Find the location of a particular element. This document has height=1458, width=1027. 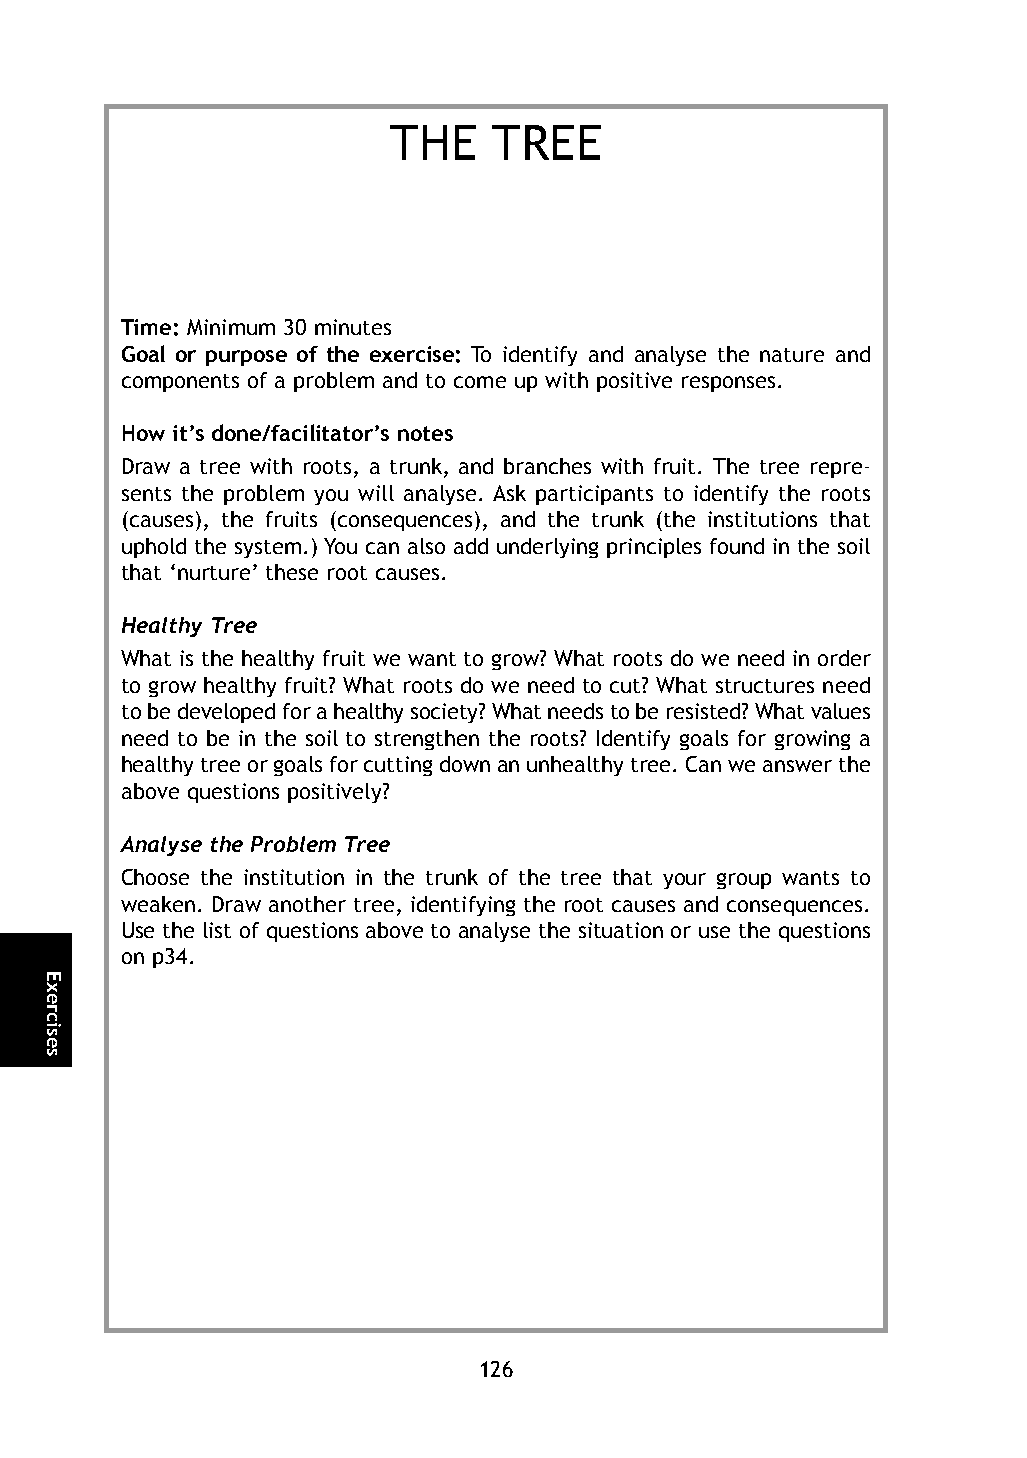

will is located at coordinates (376, 493).
